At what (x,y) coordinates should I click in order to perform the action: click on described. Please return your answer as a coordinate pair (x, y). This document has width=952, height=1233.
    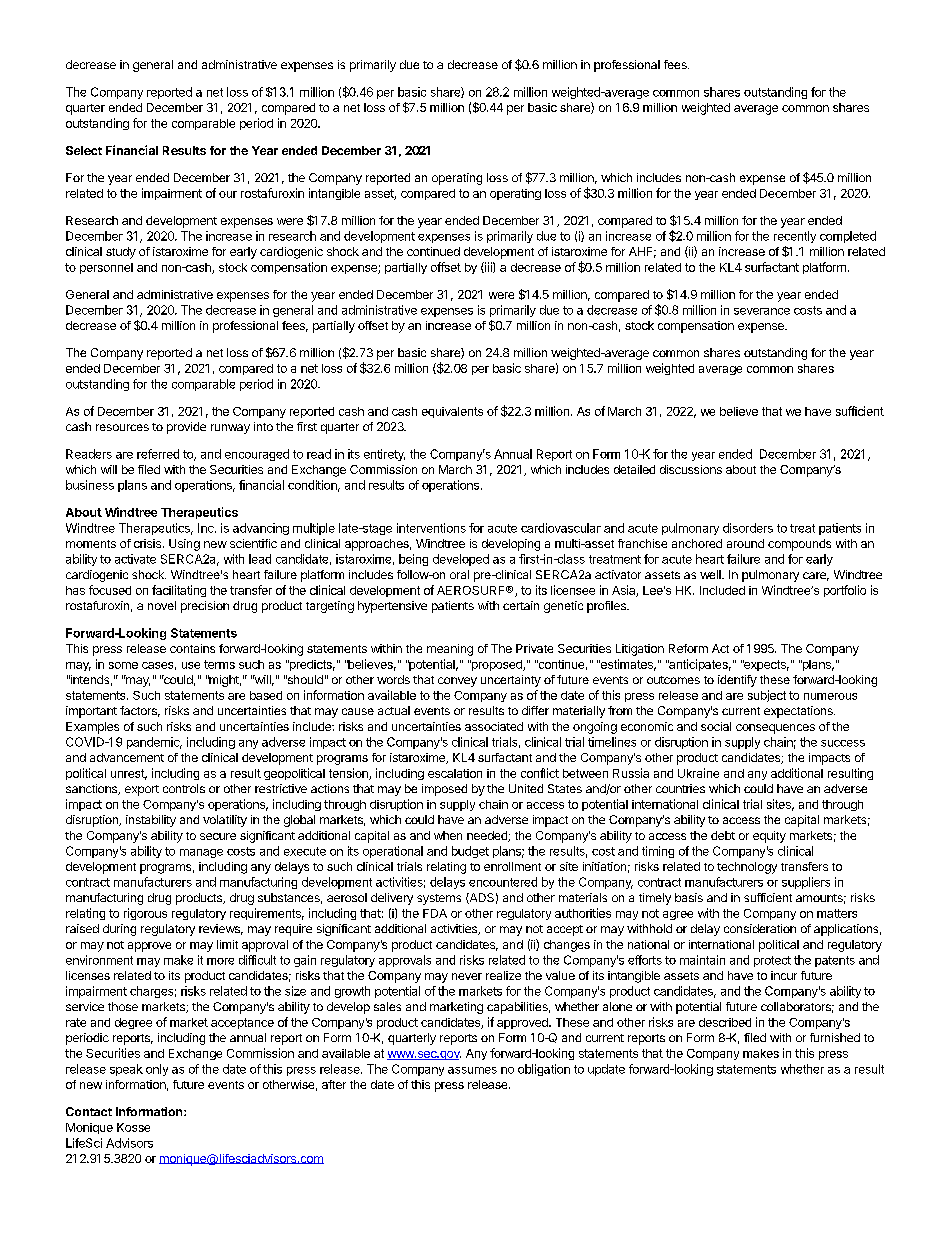
    Looking at the image, I should click on (725, 1022).
